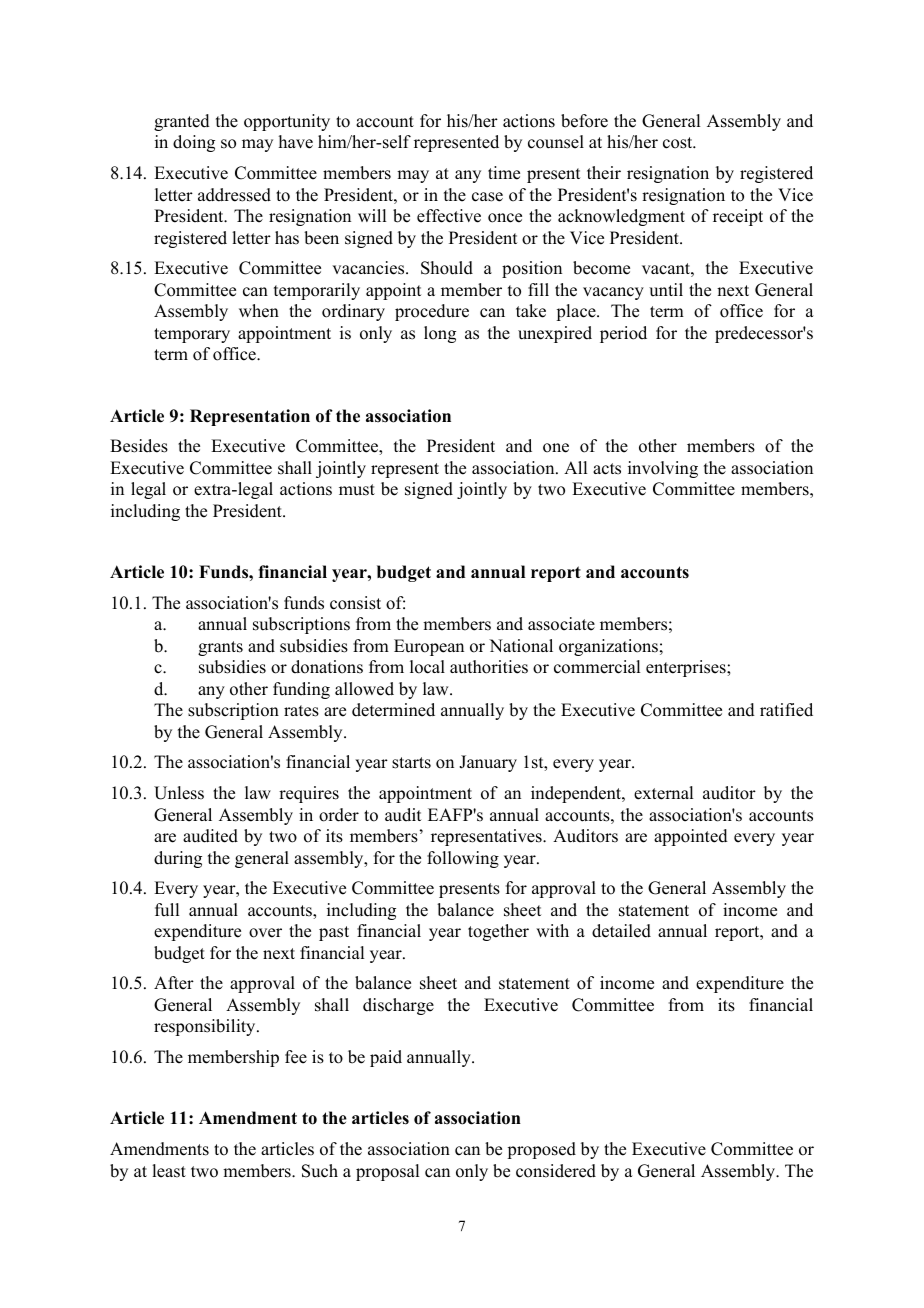 The image size is (924, 1308). I want to click on least, so click(169, 1171).
